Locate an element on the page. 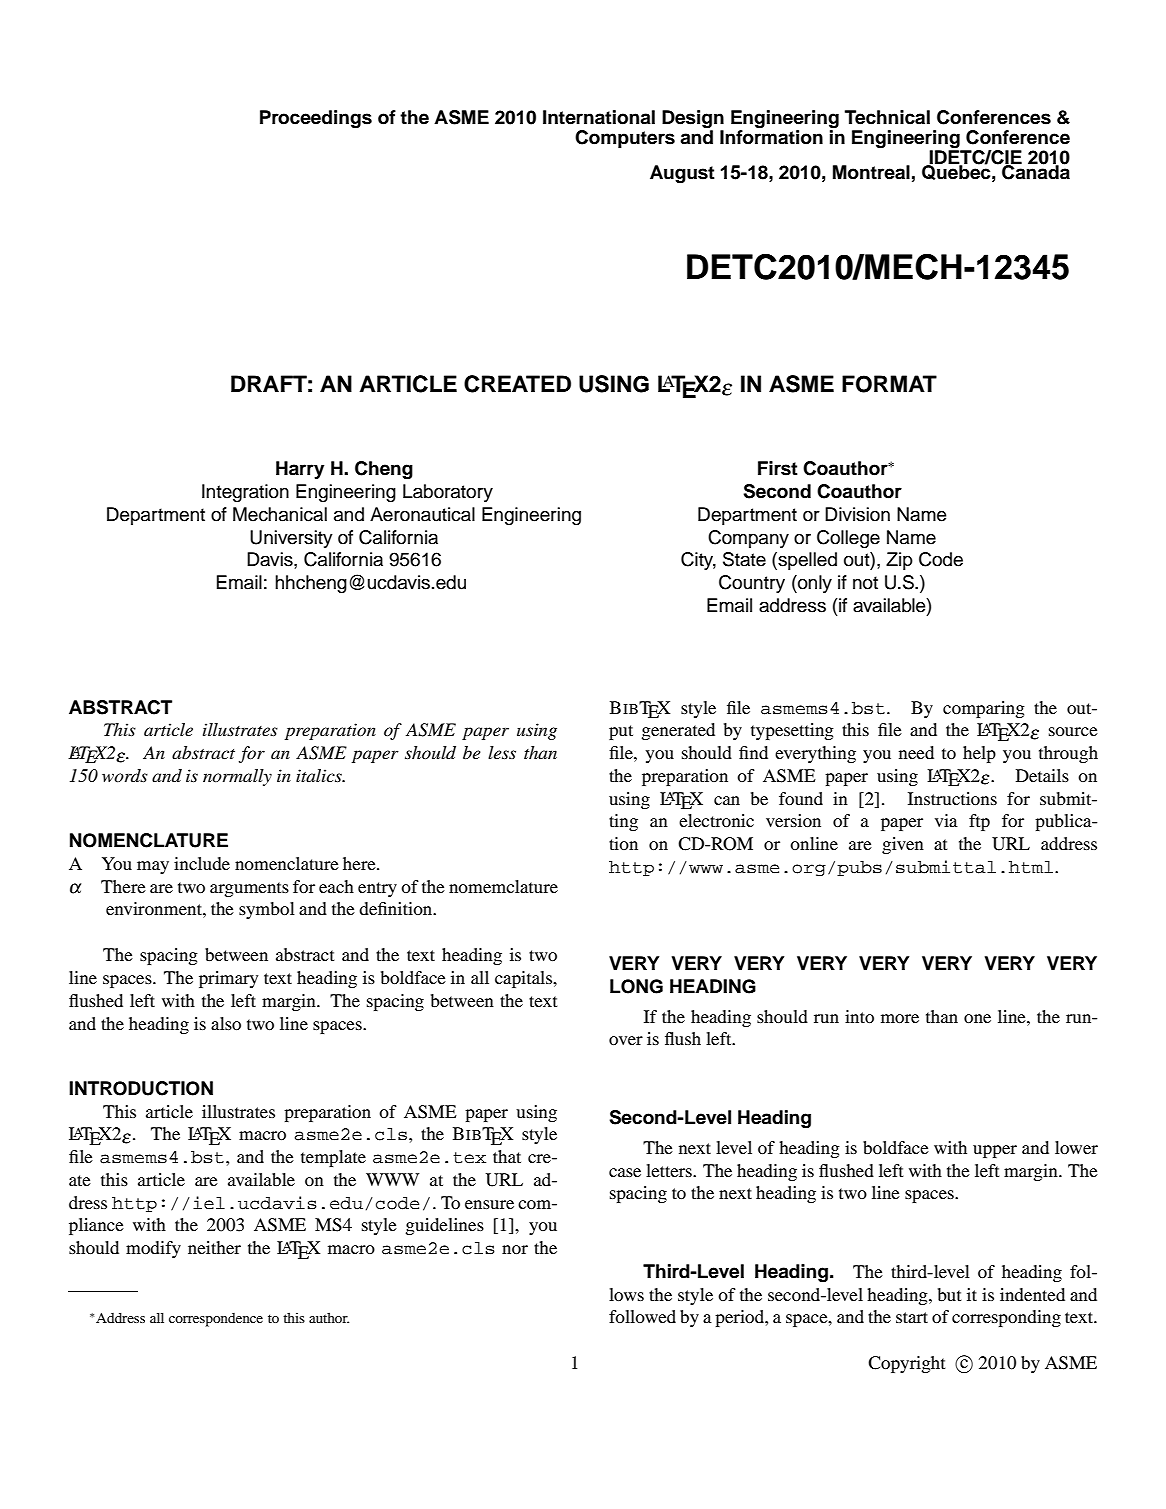 Image resolution: width=1166 pixels, height=1509 pixels. Proceedings is located at coordinates (316, 119).
